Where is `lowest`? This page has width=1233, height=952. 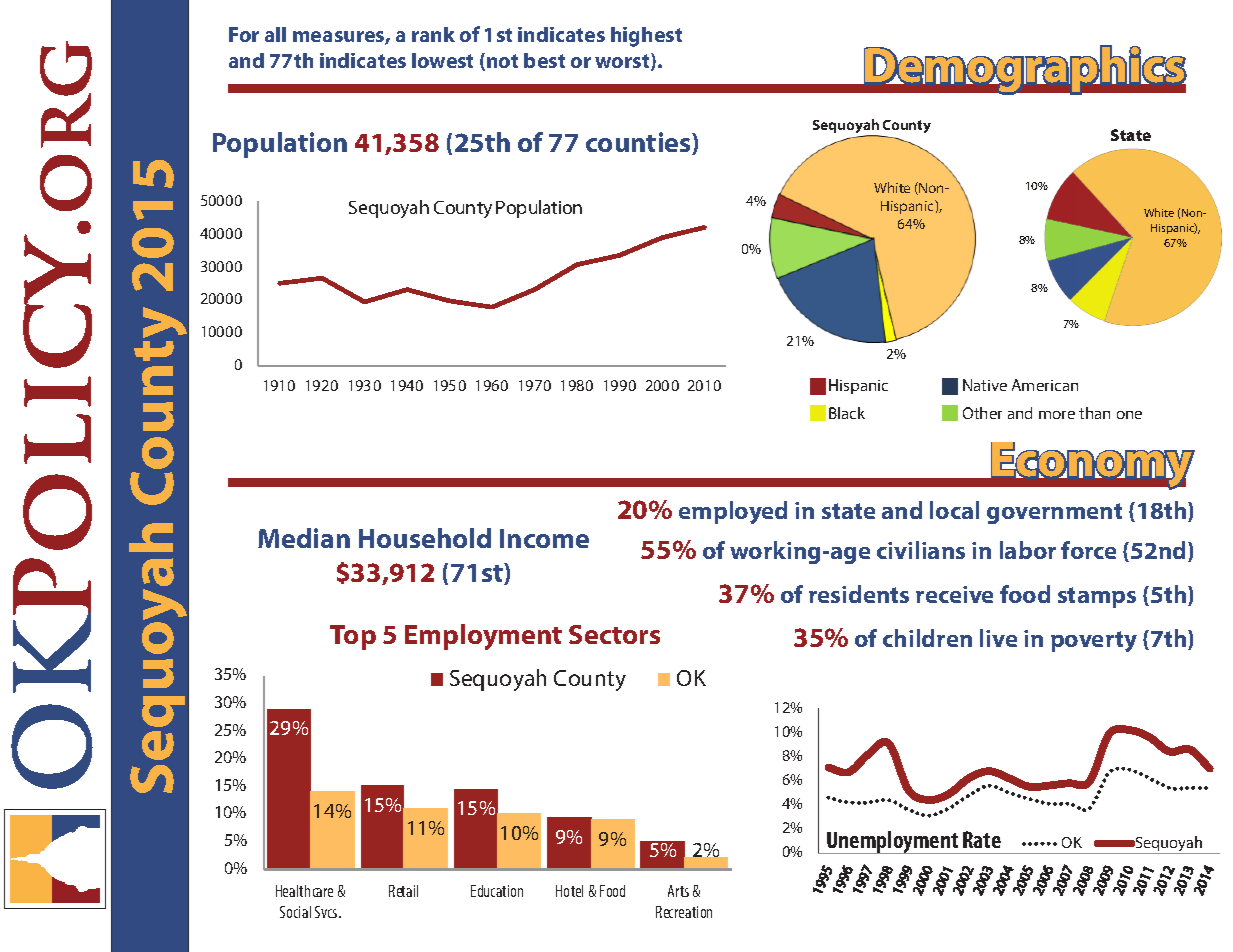 lowest is located at coordinates (442, 60).
